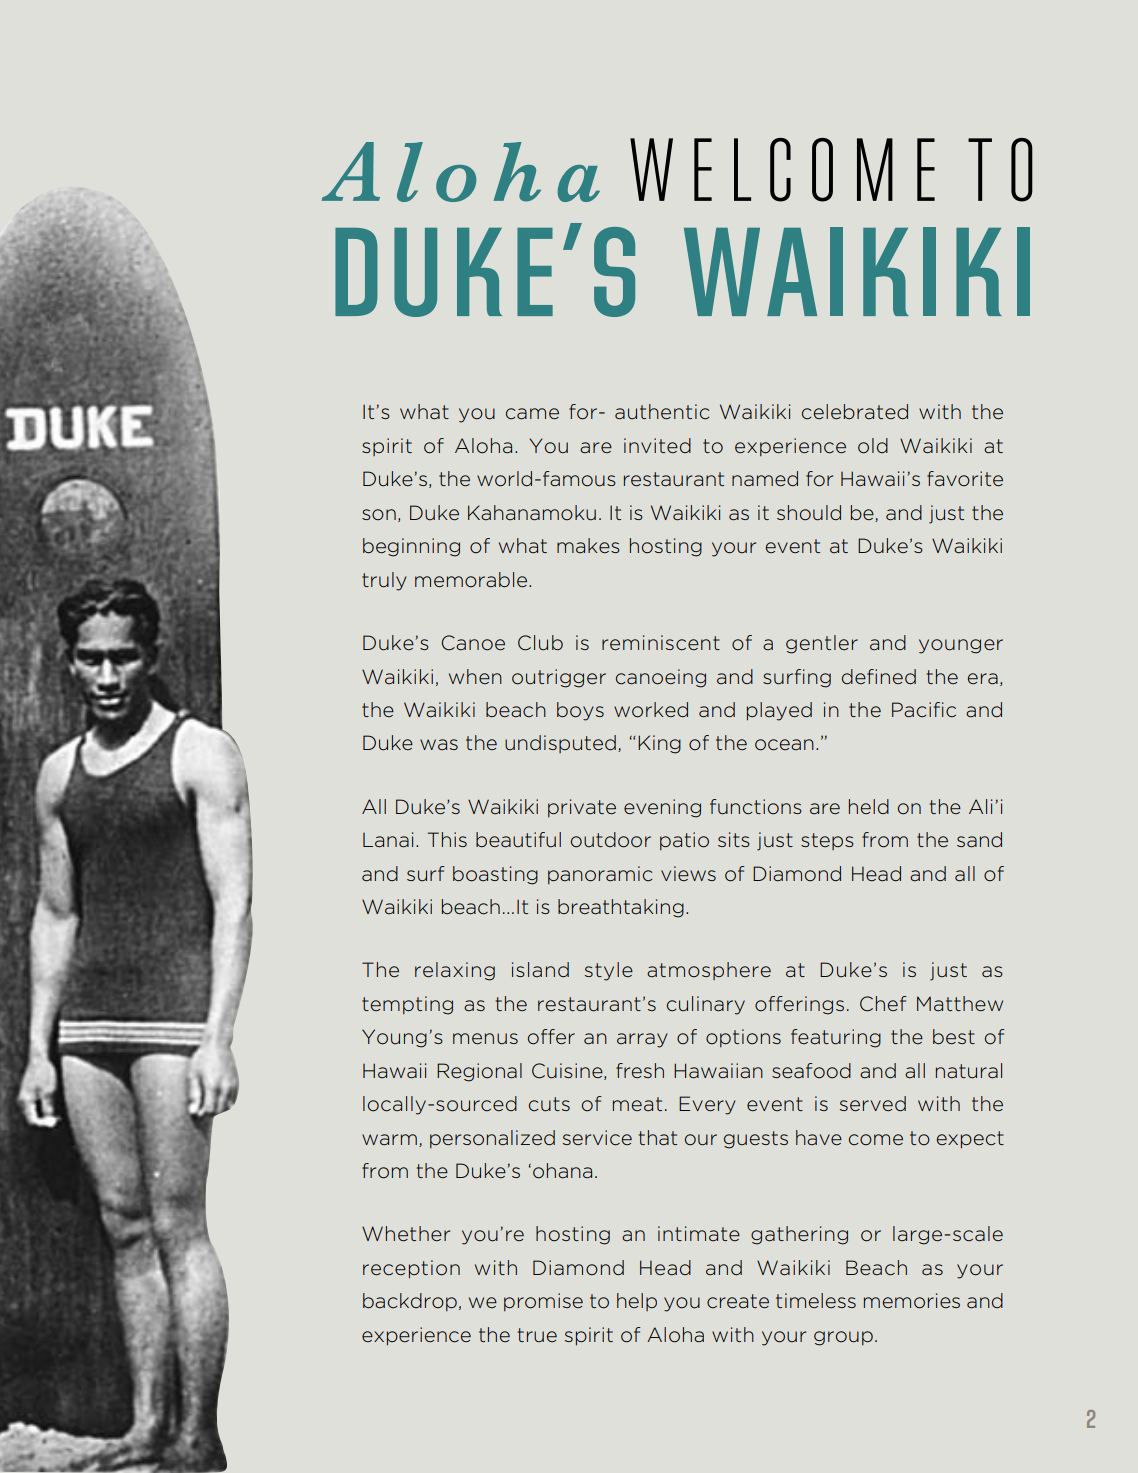 This screenshot has height=1473, width=1138. Describe the element at coordinates (471, 580) in the screenshot. I see `memorable` at that location.
